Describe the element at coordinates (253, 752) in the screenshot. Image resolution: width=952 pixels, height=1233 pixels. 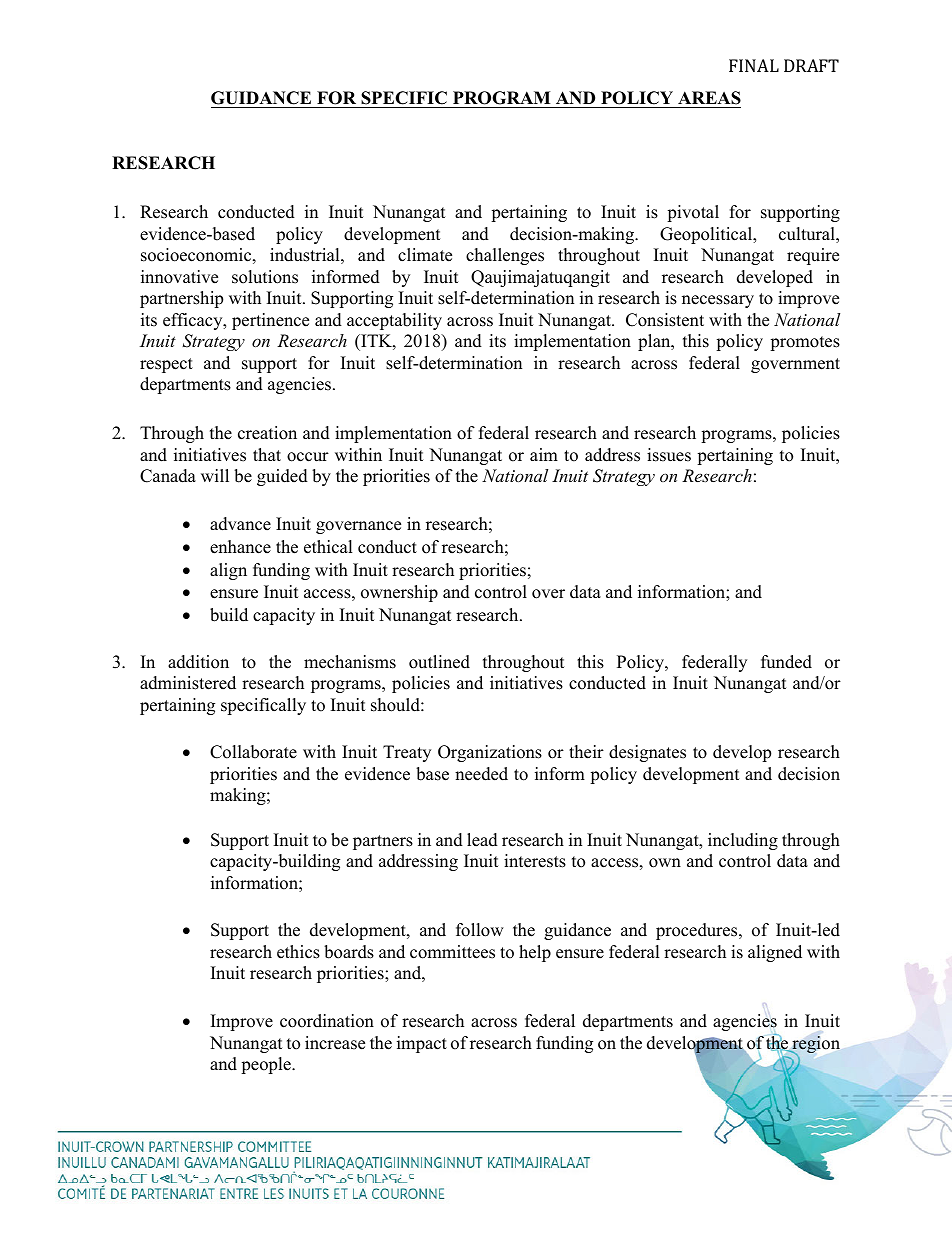
I see `Collaborate` at that location.
